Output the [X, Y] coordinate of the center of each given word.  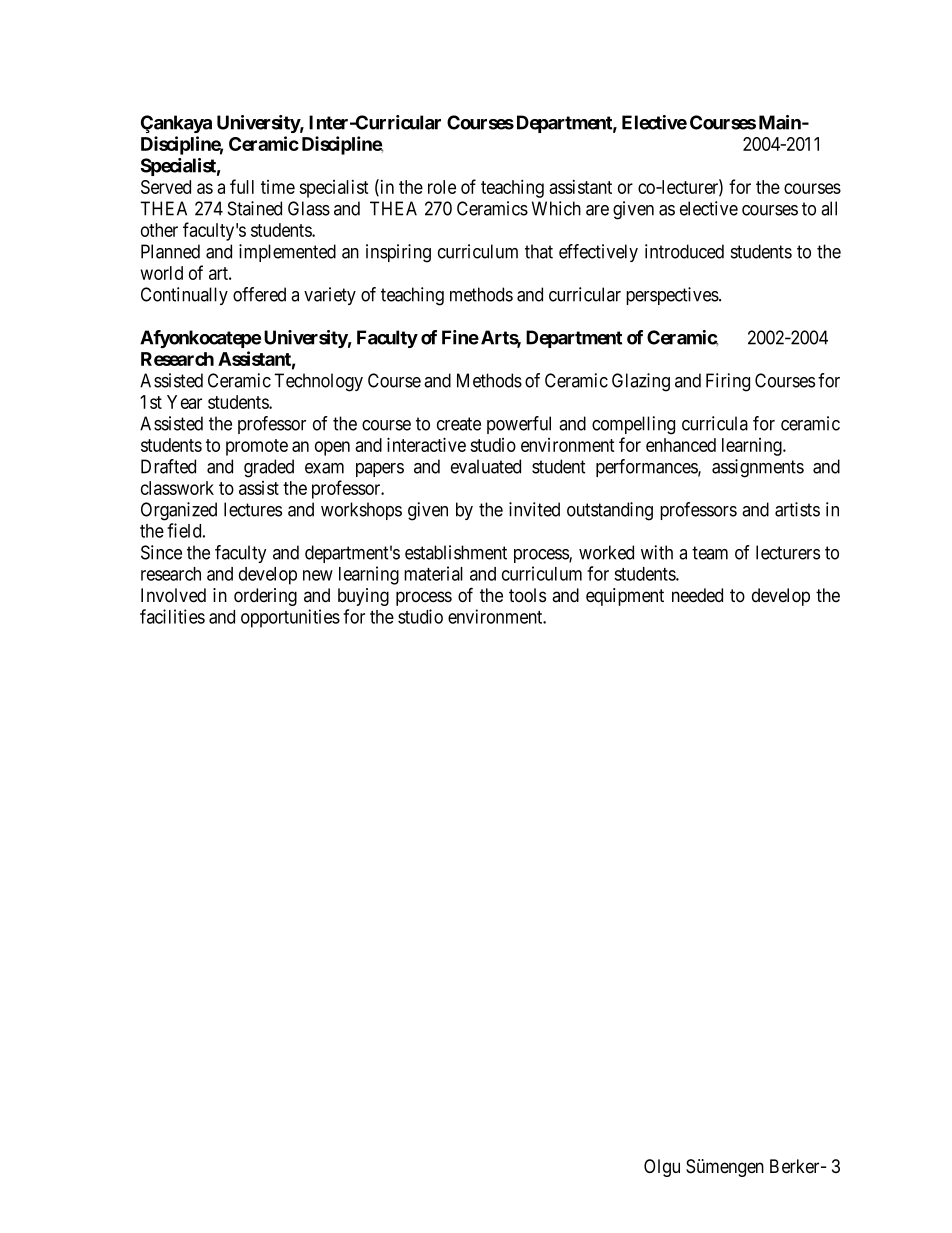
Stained [255, 208]
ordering [265, 597]
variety [330, 296]
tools [527, 595]
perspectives [673, 296]
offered [259, 294]
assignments [758, 468]
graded [269, 468]
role [442, 187]
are [597, 210]
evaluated [486, 466]
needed [697, 595]
